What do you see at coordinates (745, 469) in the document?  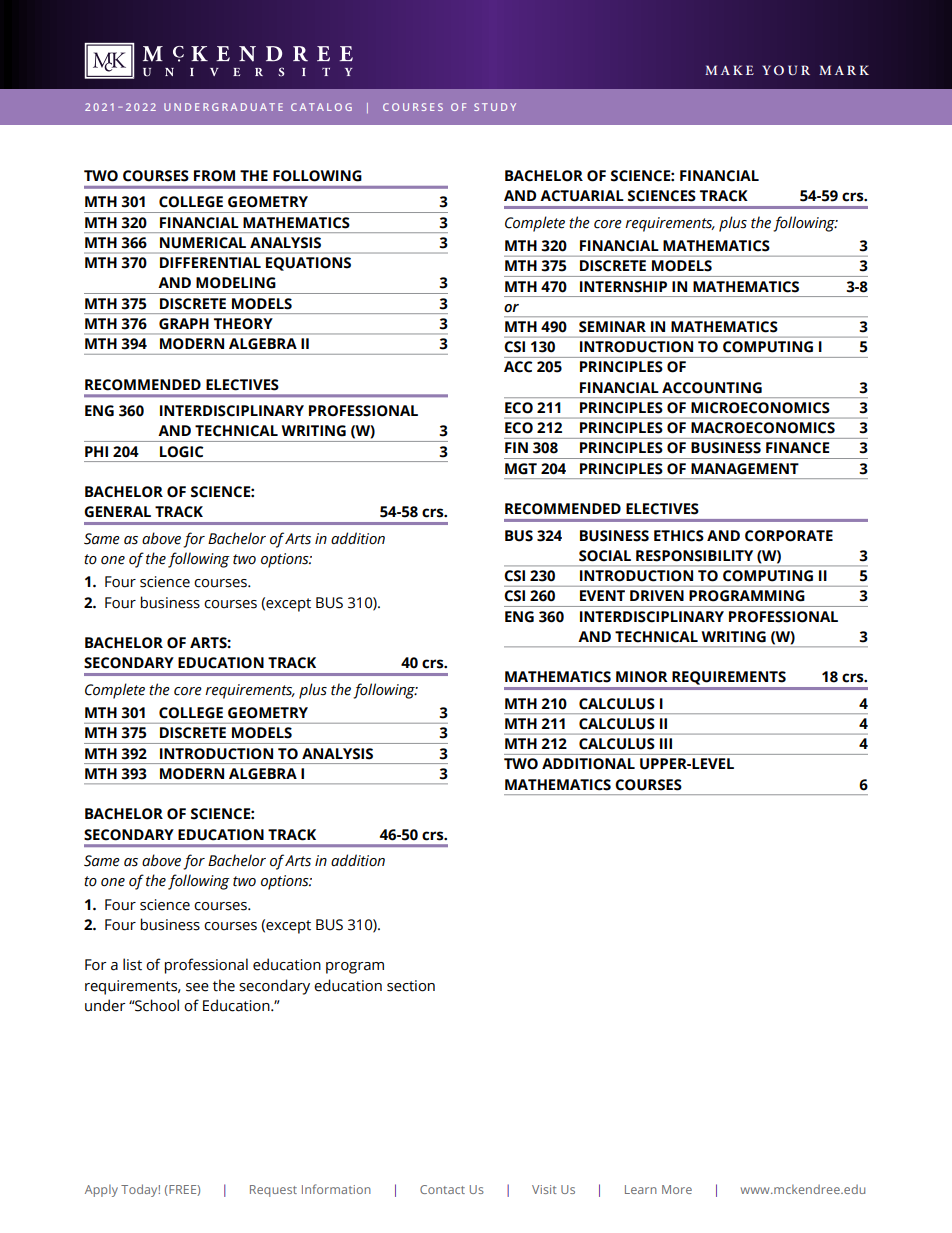 I see `MANAGEMENT` at bounding box center [745, 469].
